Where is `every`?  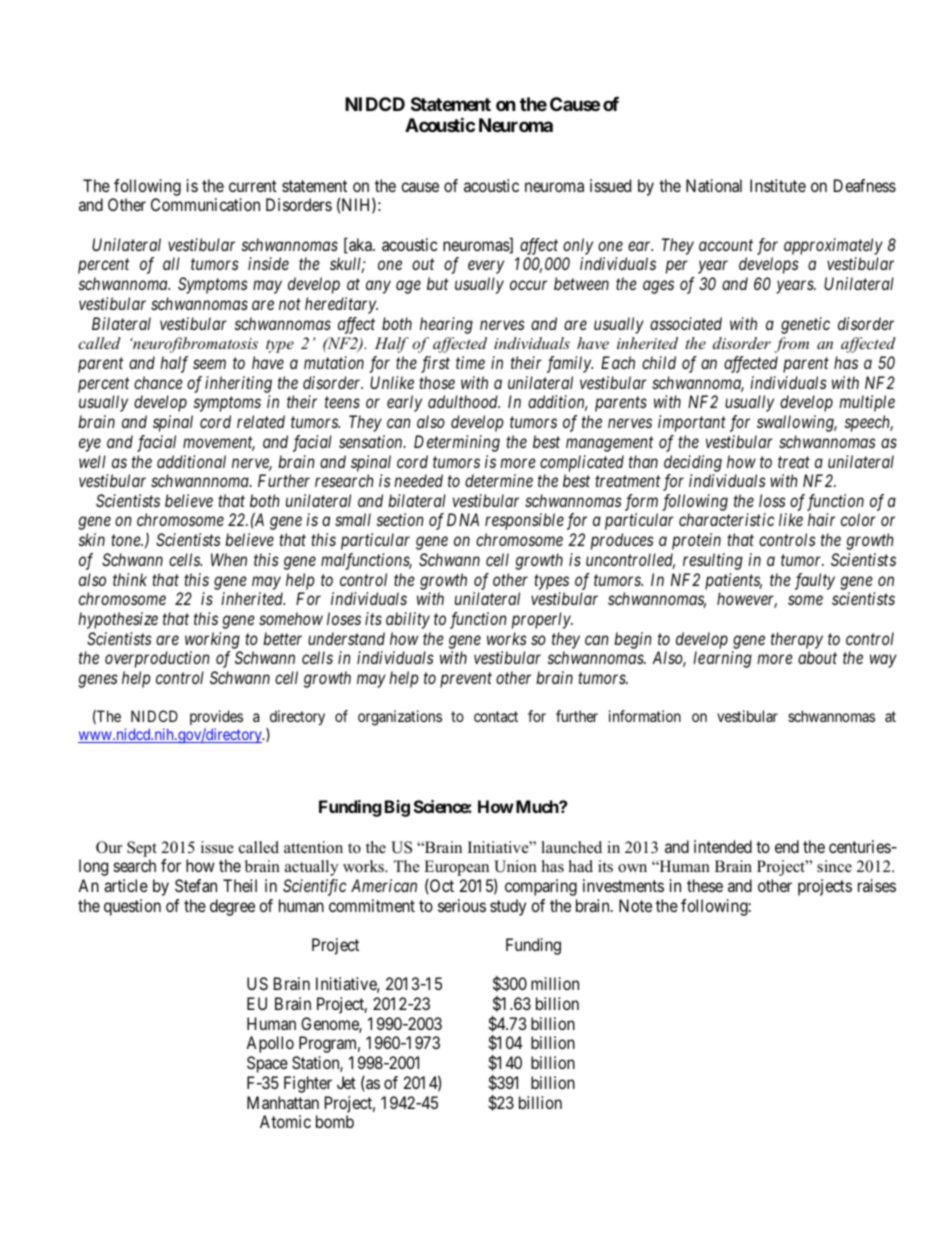
every is located at coordinates (486, 267).
